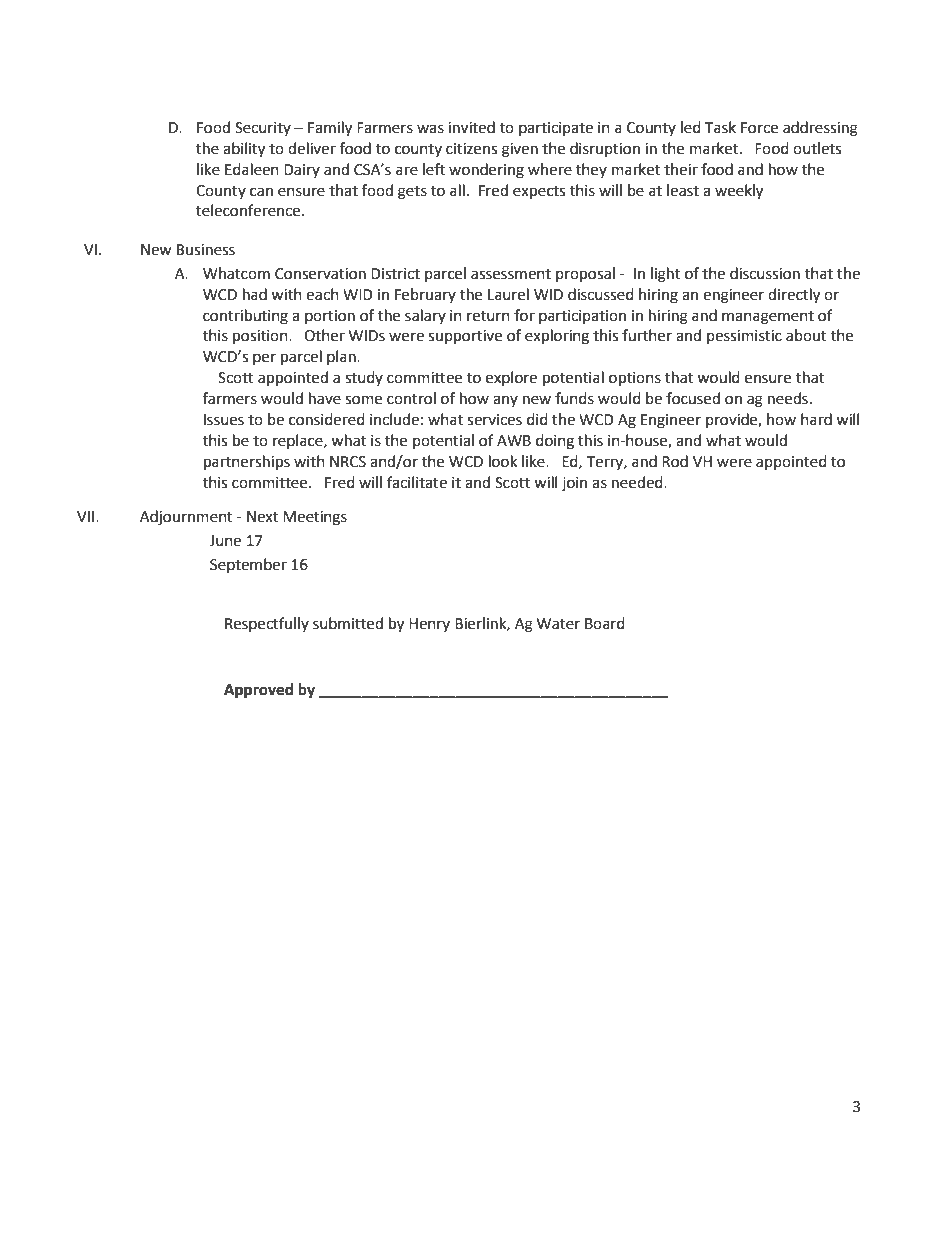 This screenshot has height=1233, width=952. Describe the element at coordinates (224, 420) in the screenshot. I see `Issues` at that location.
